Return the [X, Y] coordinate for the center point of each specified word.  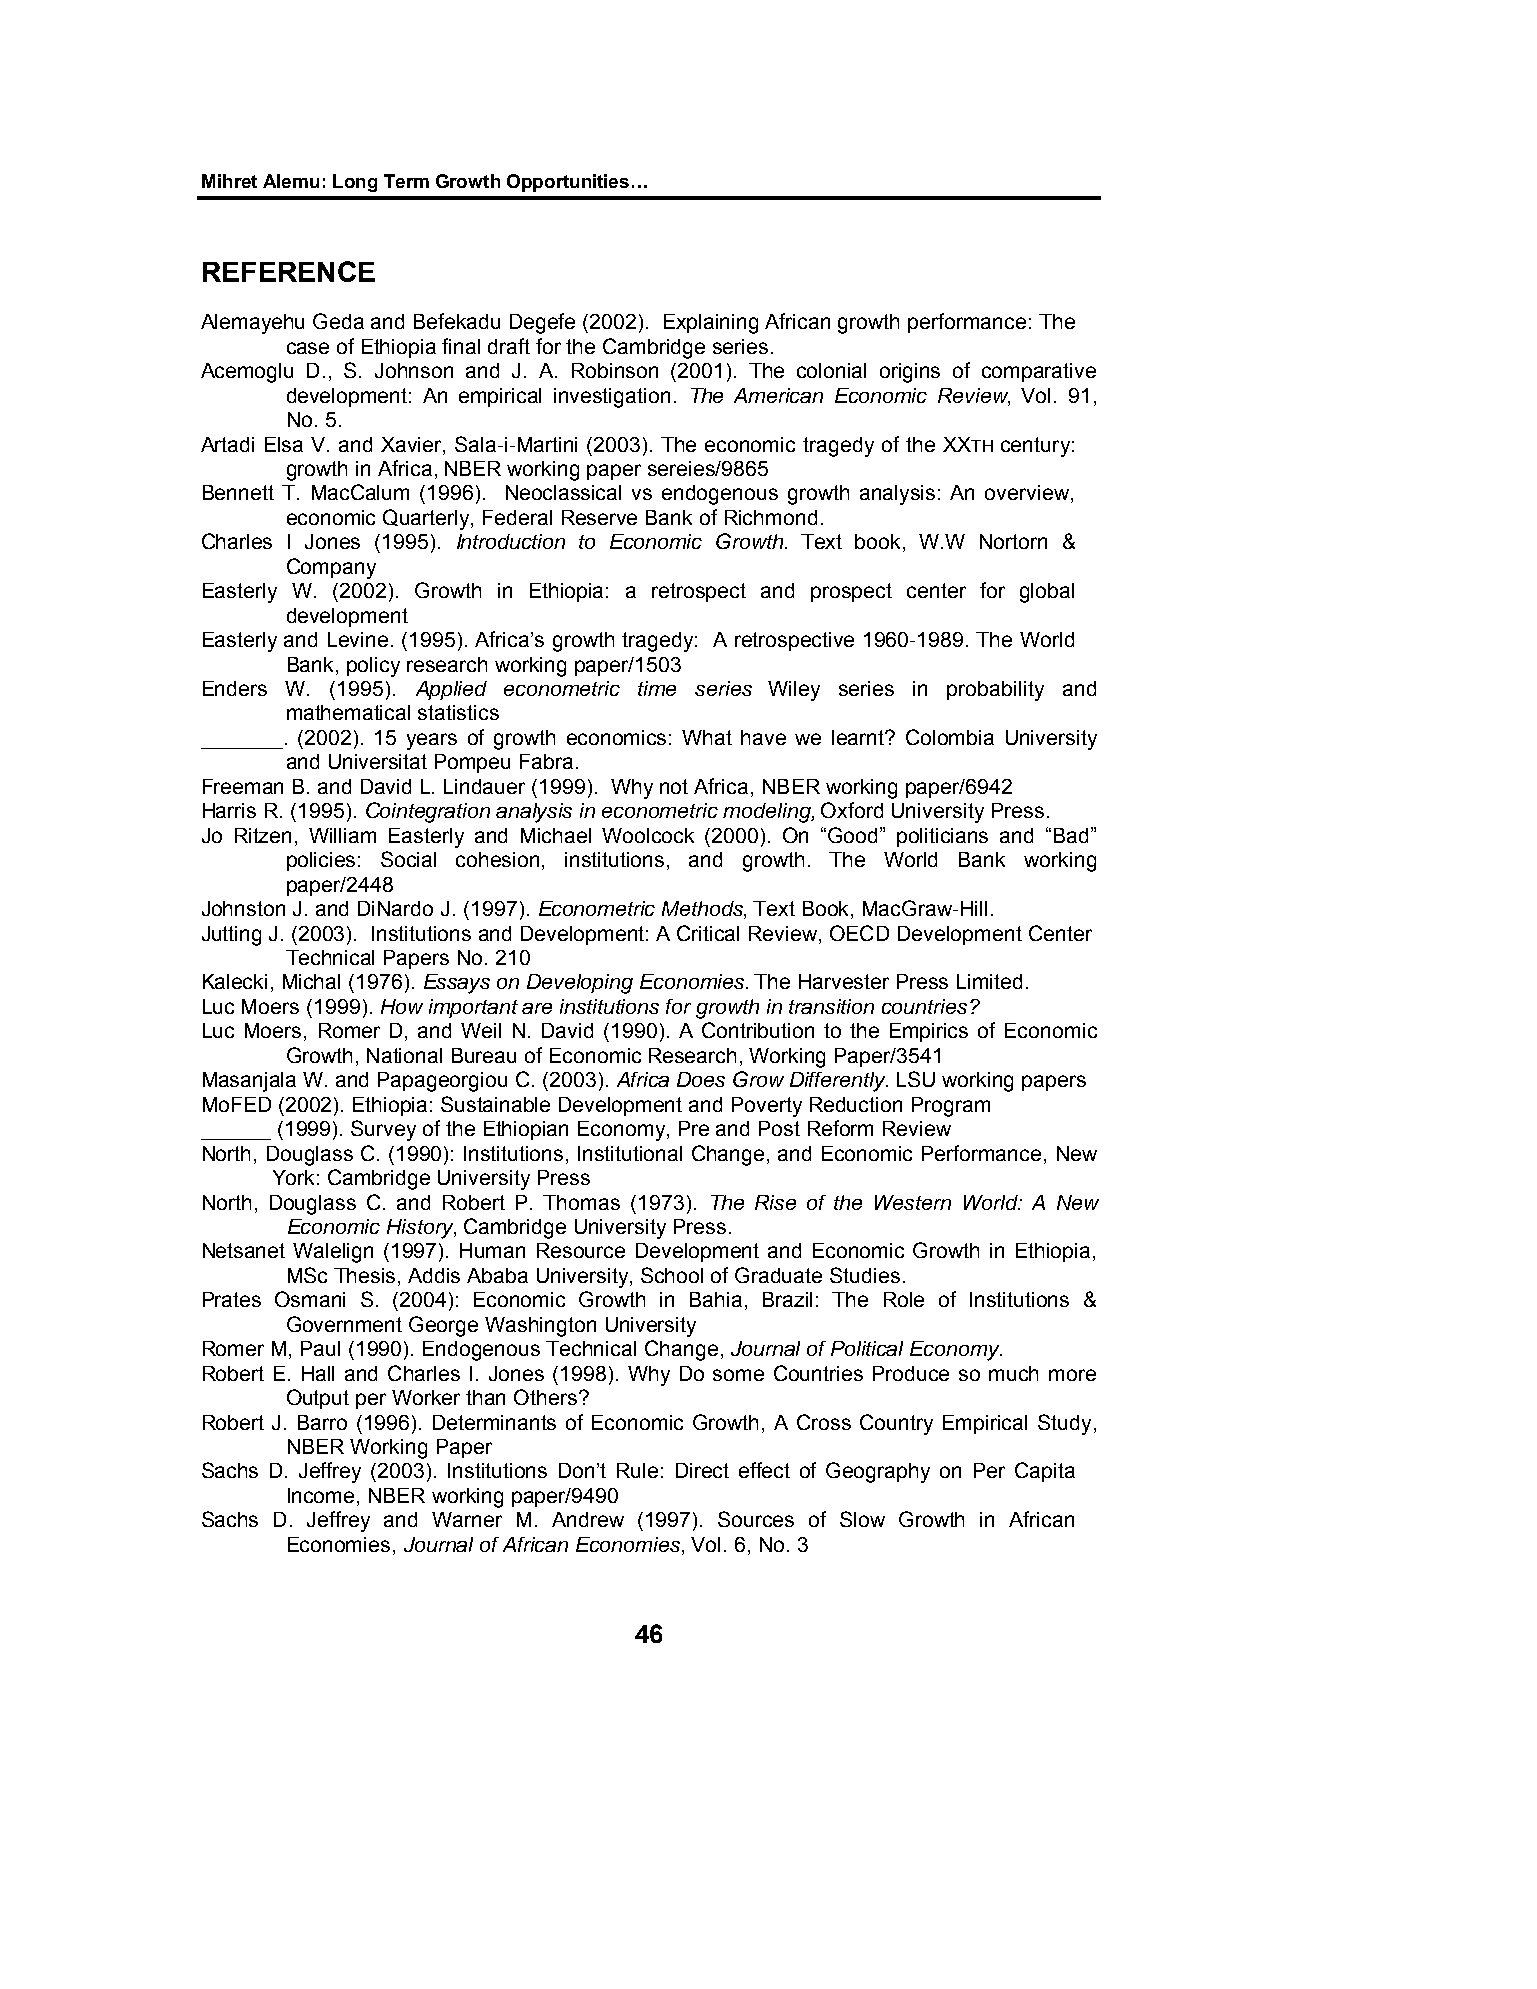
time [657, 688]
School [672, 1275]
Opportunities [568, 183]
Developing [580, 984]
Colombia [950, 737]
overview [1028, 494]
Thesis [366, 1277]
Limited [989, 981]
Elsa [284, 444]
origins [910, 373]
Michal [311, 981]
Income [321, 1495]
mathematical [348, 712]
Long [355, 183]
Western [913, 1202]
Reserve [599, 517]
